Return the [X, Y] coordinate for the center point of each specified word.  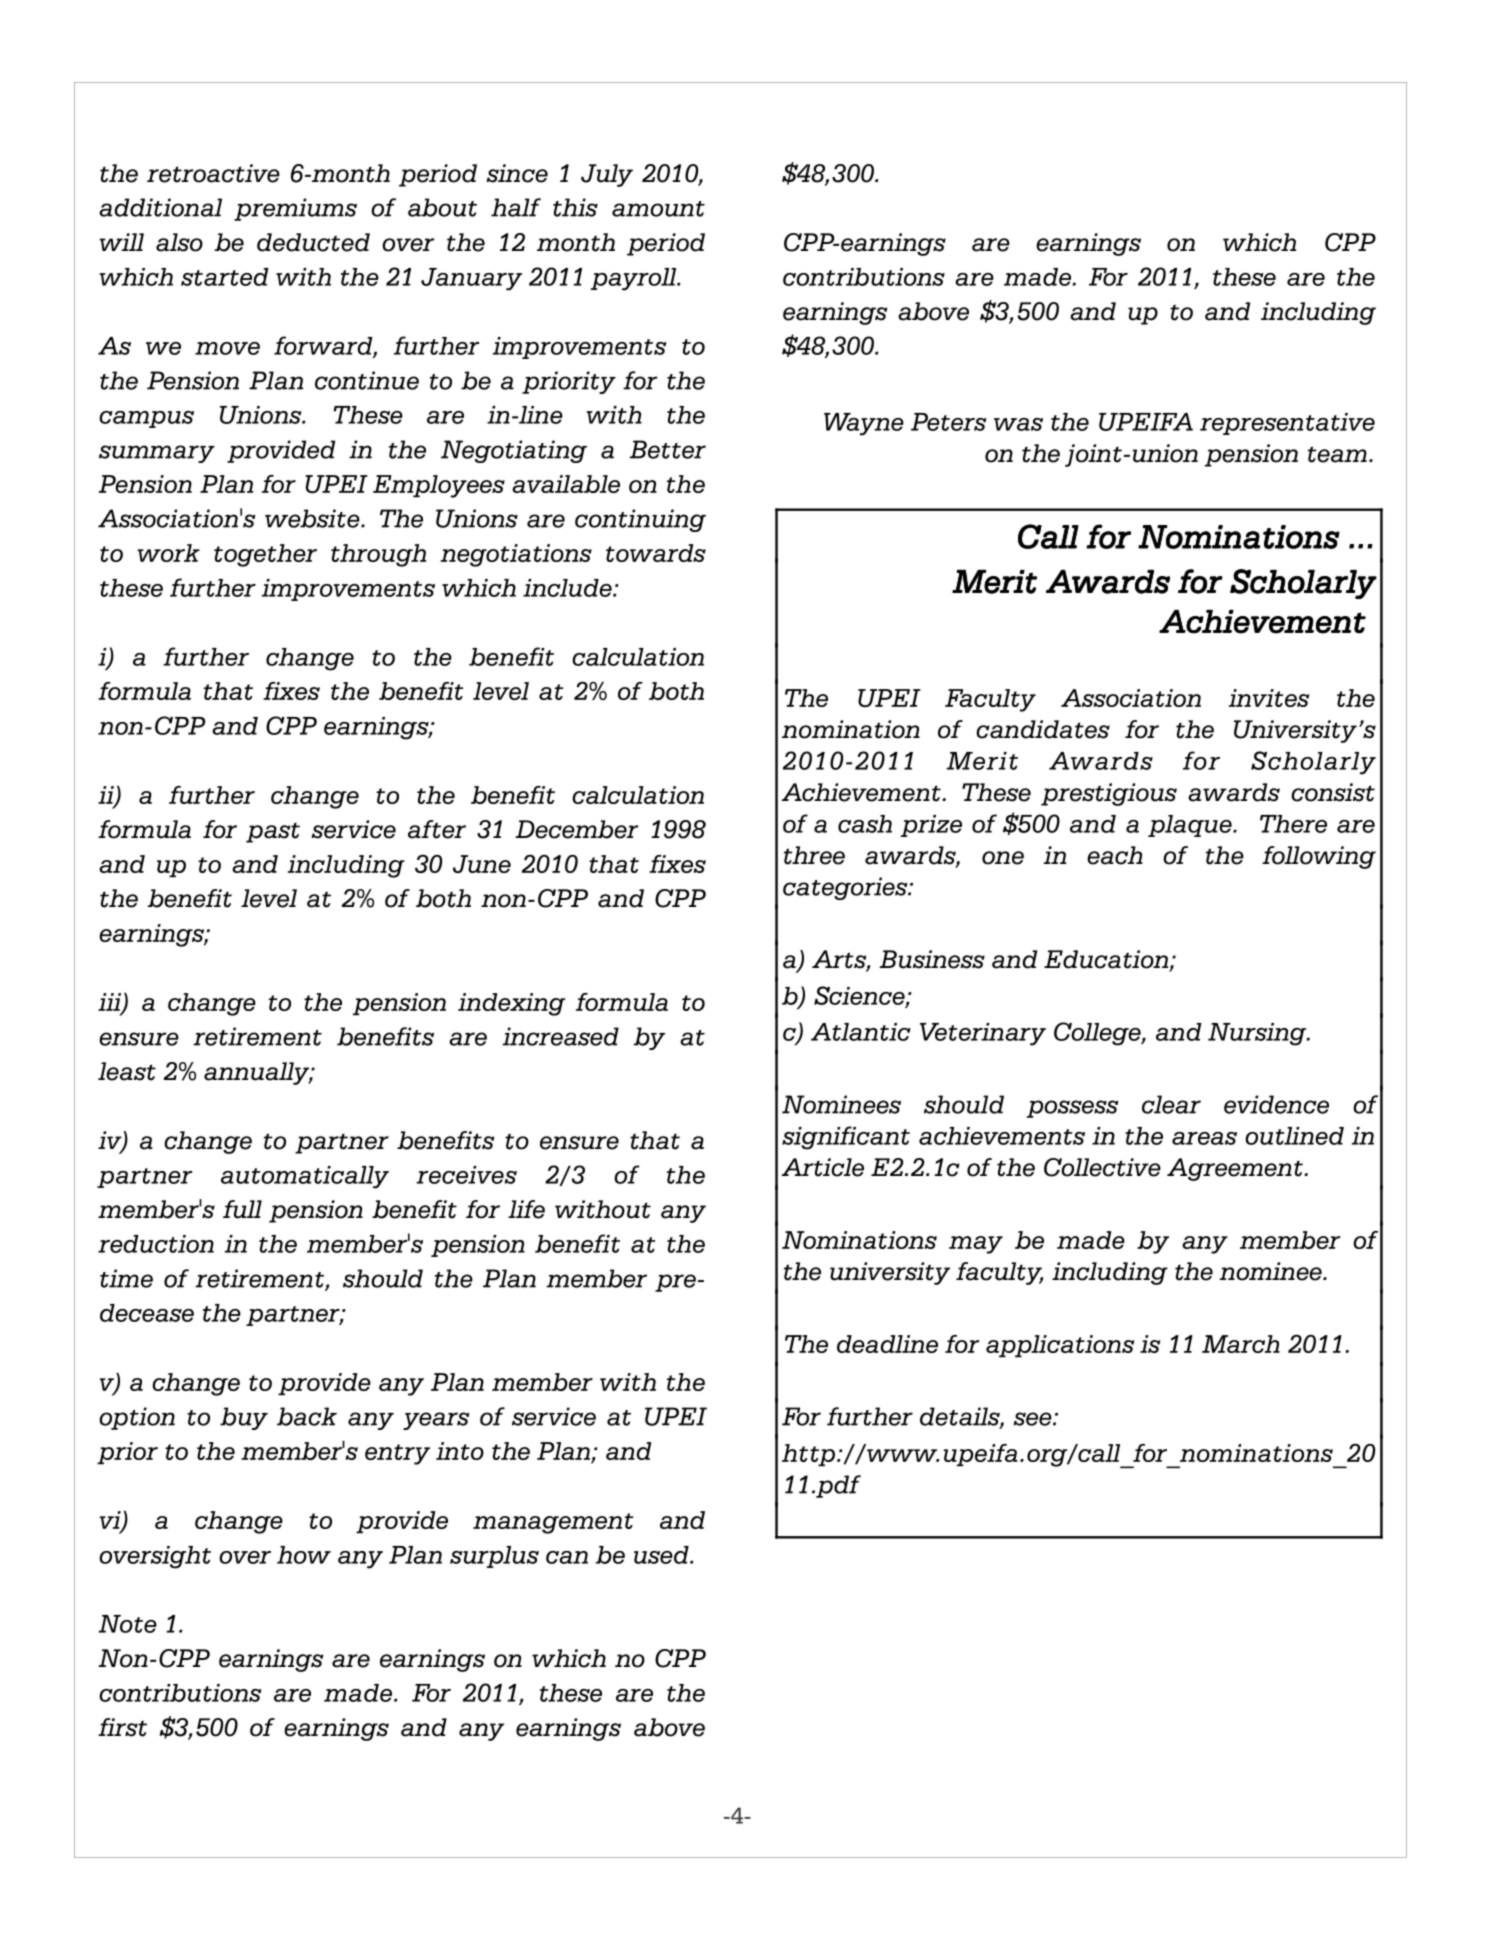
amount [658, 209]
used [662, 1555]
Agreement [1236, 1169]
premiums [295, 209]
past [273, 833]
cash [865, 824]
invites [1268, 698]
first [122, 1727]
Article [823, 1167]
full [242, 1209]
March [1241, 1344]
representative [1287, 424]
